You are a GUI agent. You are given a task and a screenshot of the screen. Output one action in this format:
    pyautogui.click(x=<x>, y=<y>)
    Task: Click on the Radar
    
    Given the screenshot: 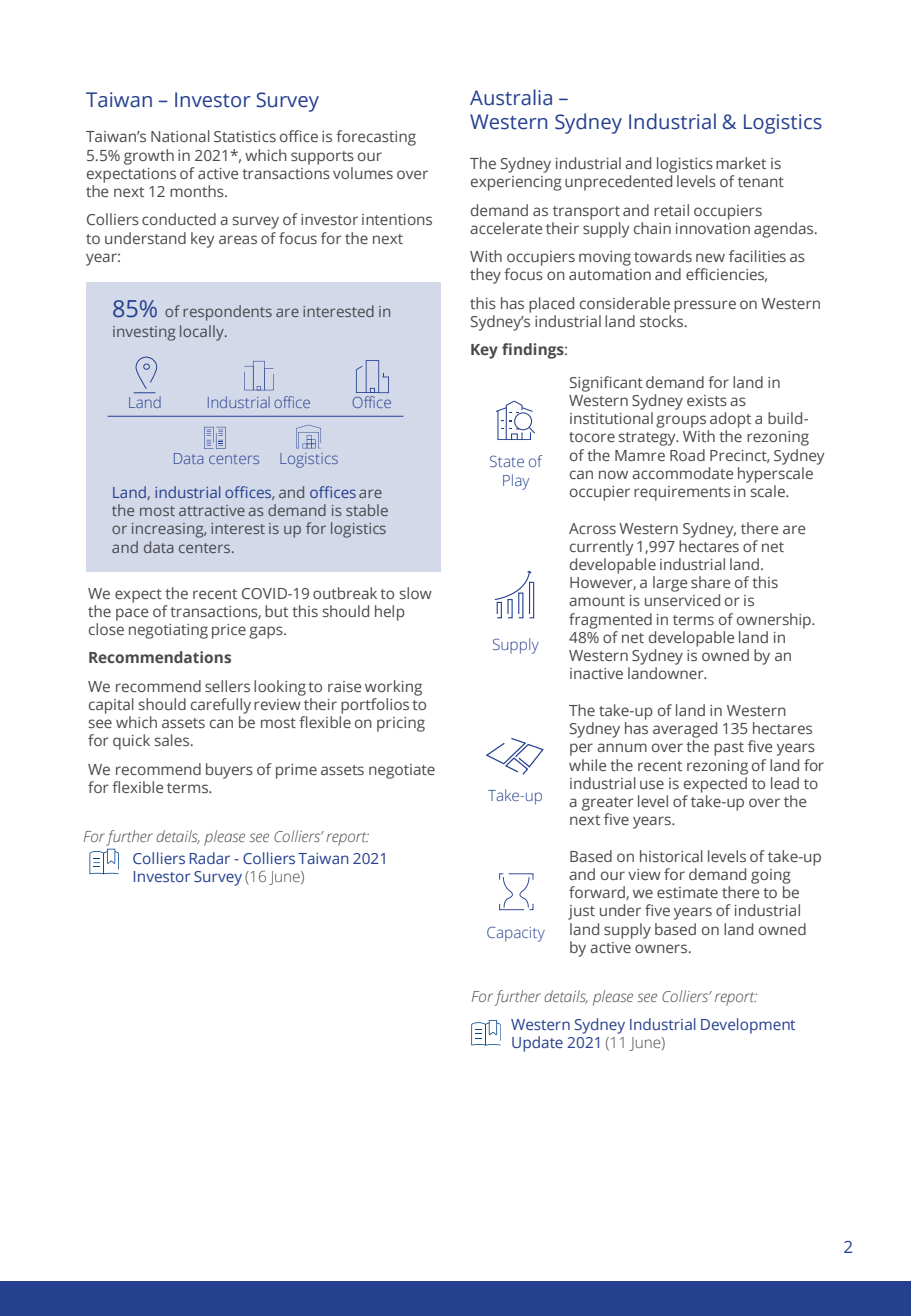 What is the action you would take?
    pyautogui.click(x=210, y=858)
